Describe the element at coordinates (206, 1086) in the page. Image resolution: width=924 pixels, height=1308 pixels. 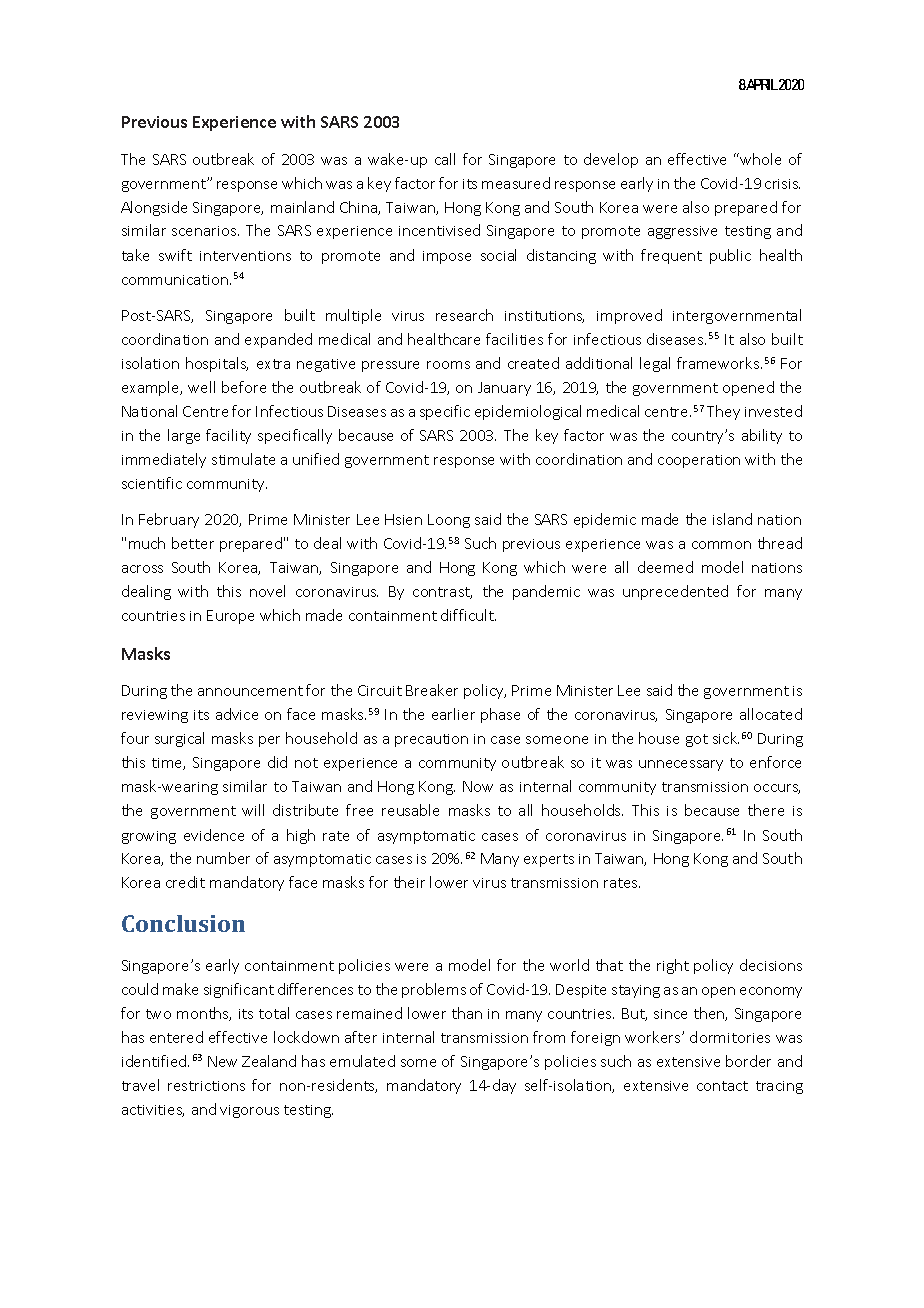
I see `restrictions` at that location.
